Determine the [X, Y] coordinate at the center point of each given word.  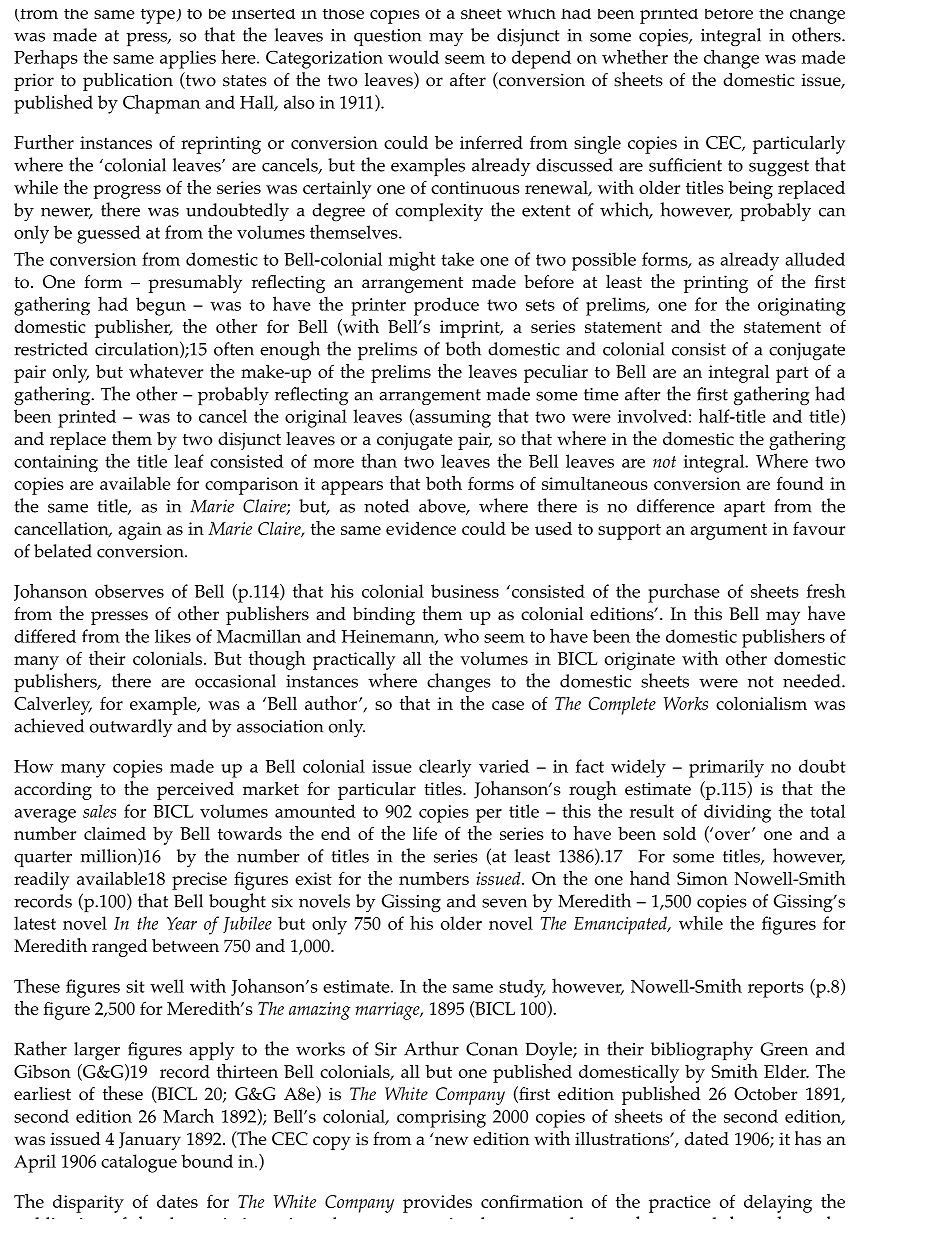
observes [129, 591]
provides [437, 1204]
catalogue [139, 1163]
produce [446, 306]
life [425, 833]
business [465, 591]
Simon [702, 878]
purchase [684, 593]
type [159, 16]
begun [161, 306]
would [413, 57]
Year [182, 923]
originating [801, 307]
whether [635, 57]
